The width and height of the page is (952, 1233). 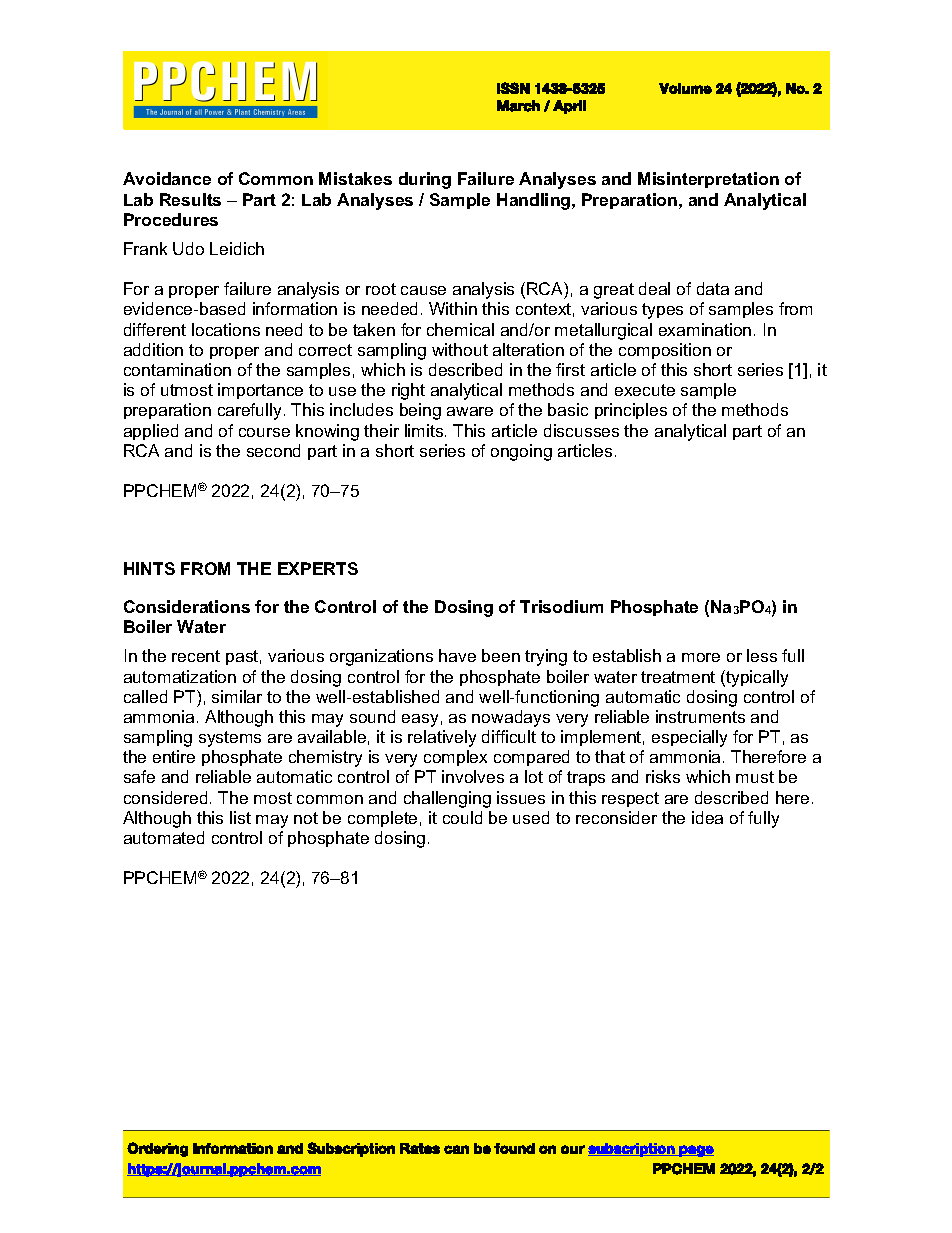 What do you see at coordinates (462, 817) in the page?
I see `could` at bounding box center [462, 817].
